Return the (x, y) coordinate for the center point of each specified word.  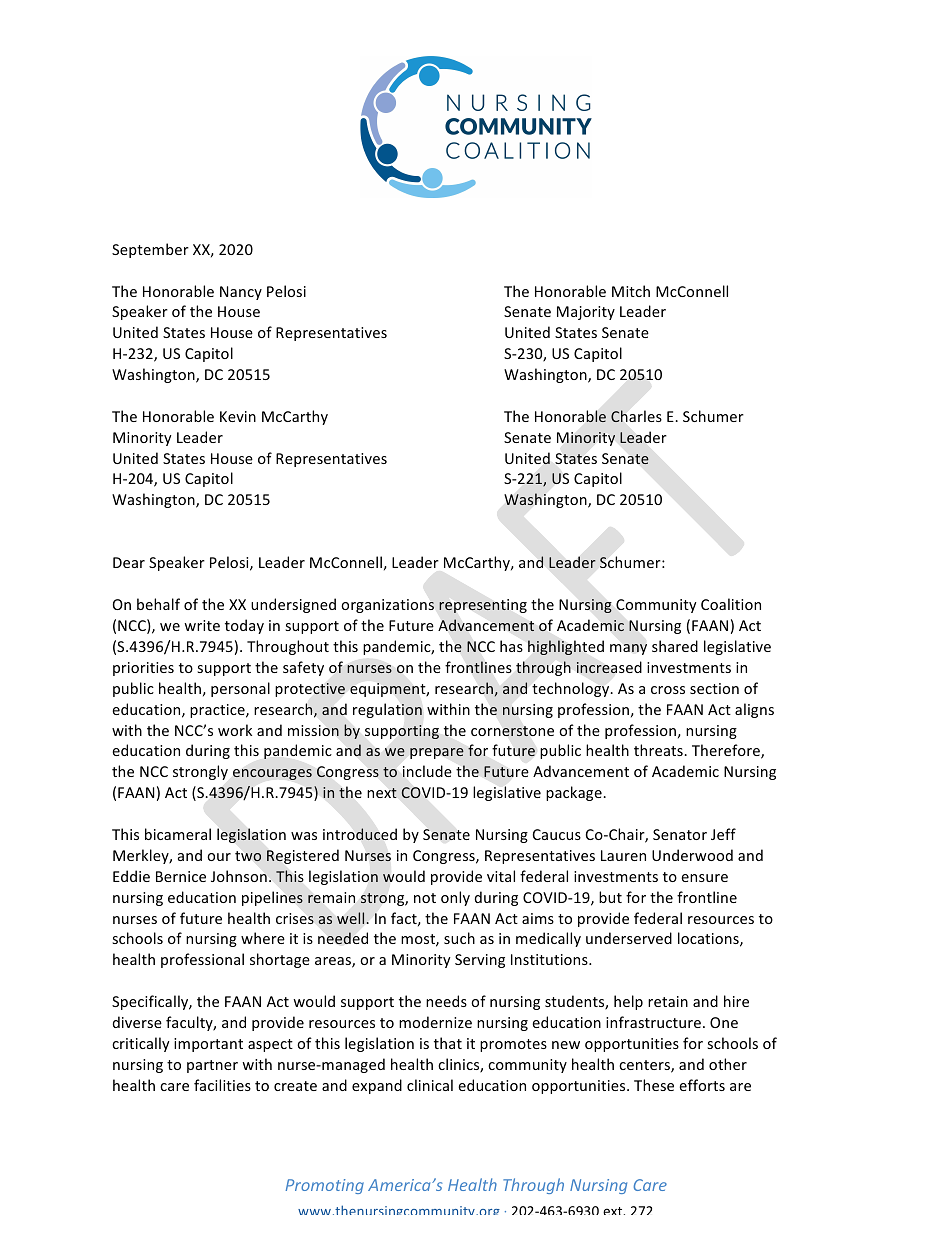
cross (668, 690)
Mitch (631, 291)
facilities (222, 1085)
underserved (629, 938)
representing (483, 606)
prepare (437, 753)
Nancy (241, 293)
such (459, 938)
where (263, 938)
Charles (636, 416)
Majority (586, 313)
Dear (129, 562)
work (235, 730)
